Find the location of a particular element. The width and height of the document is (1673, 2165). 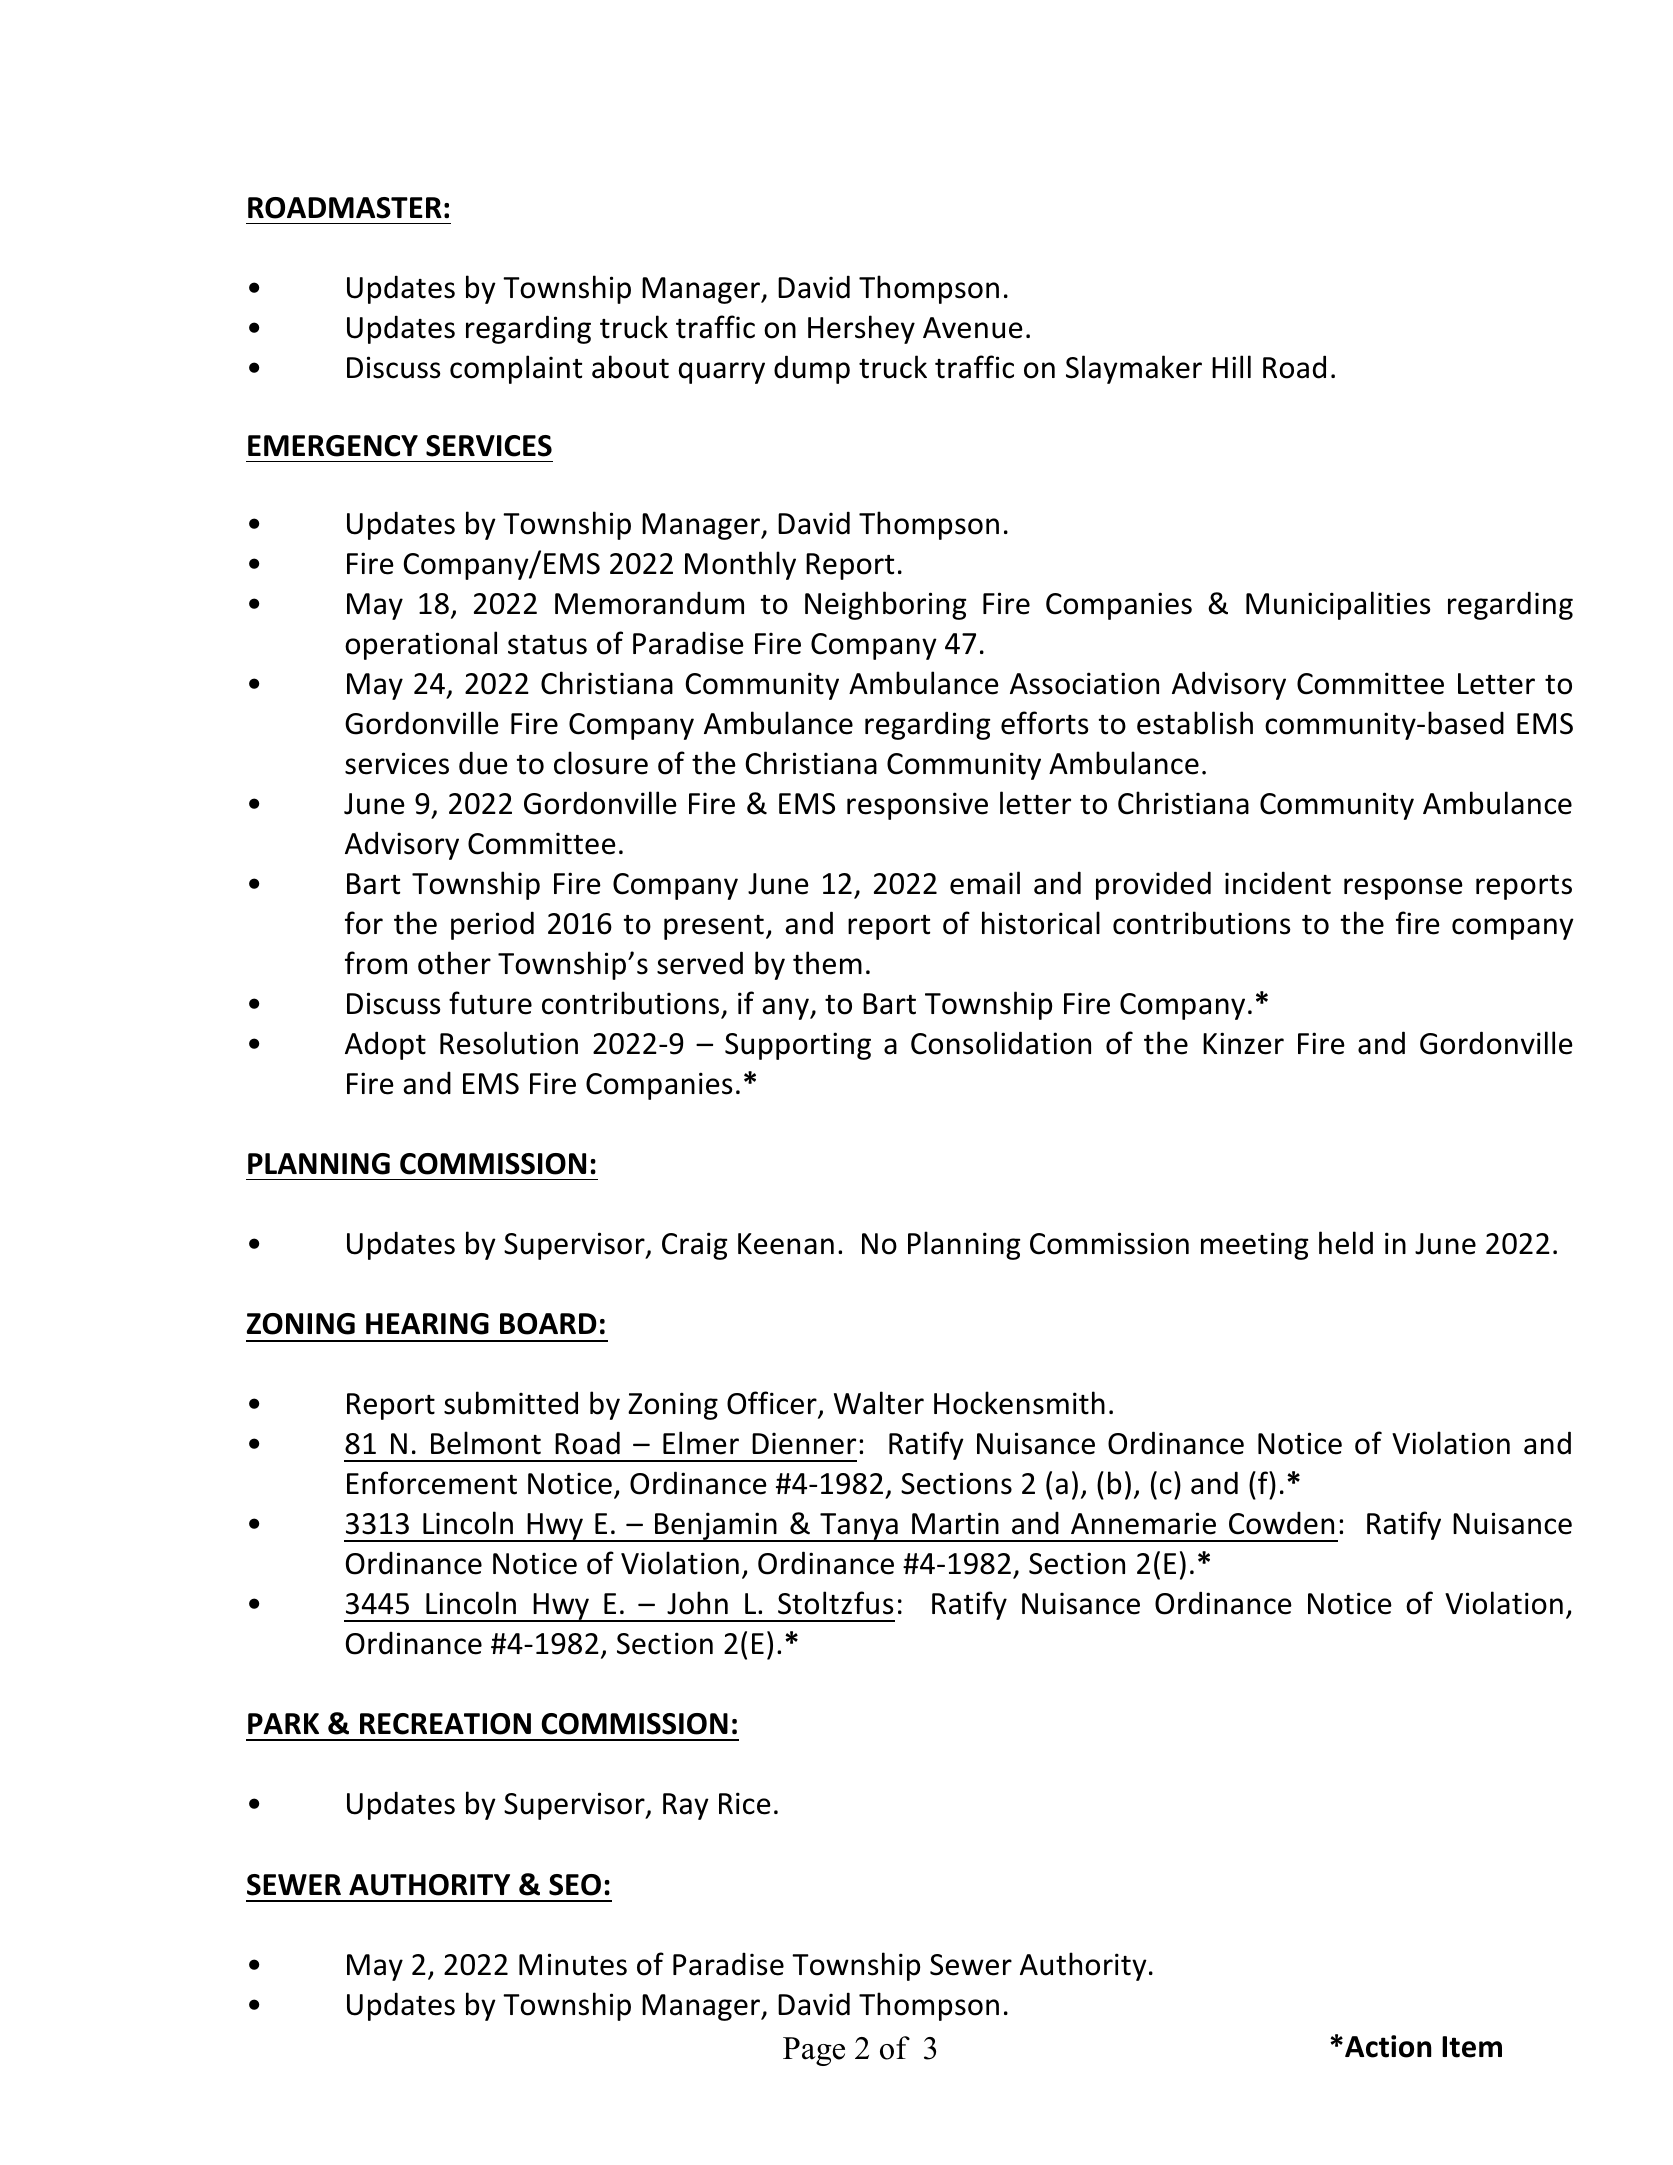

Minutes is located at coordinates (573, 1964).
